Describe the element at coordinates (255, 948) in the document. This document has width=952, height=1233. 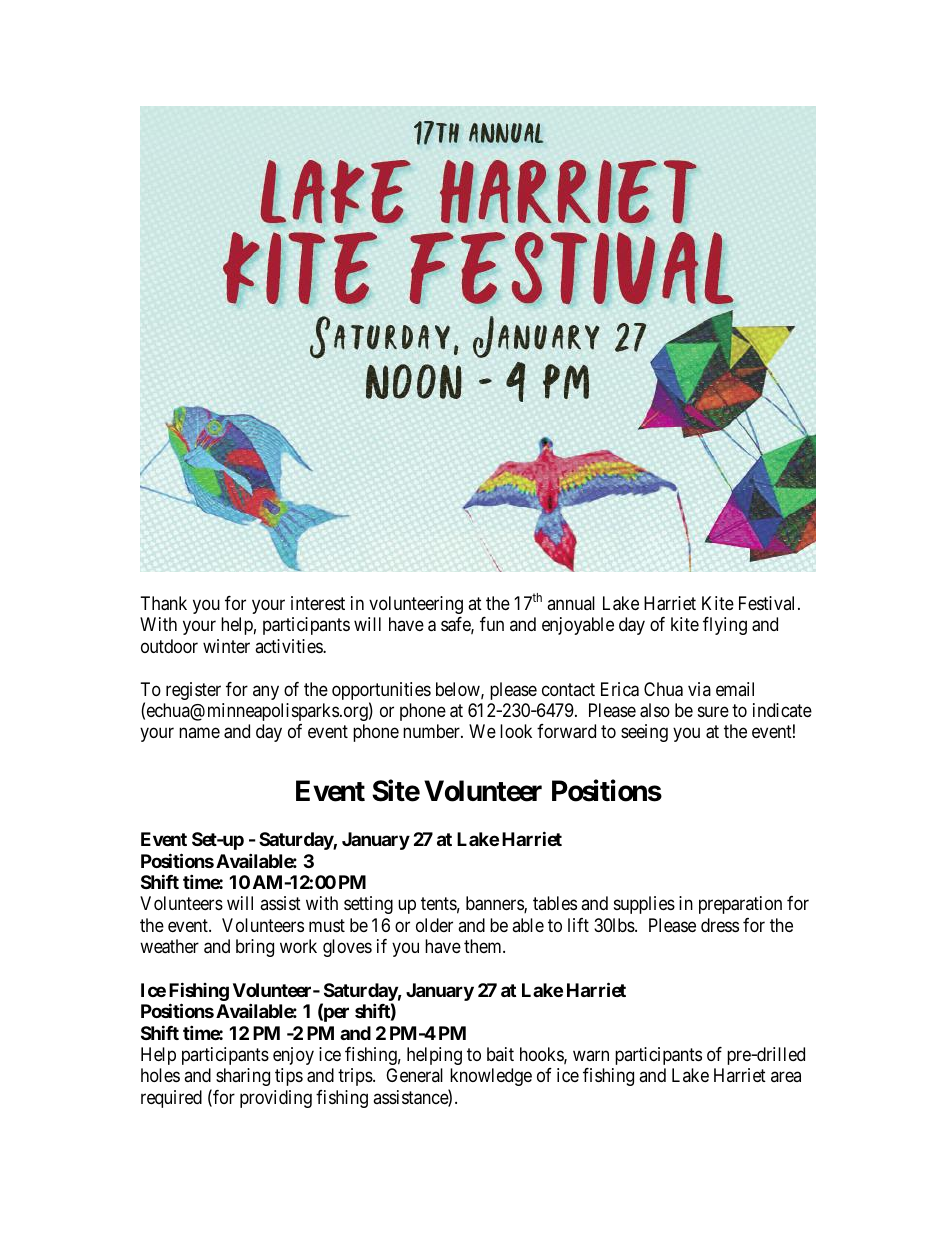
I see `bring` at that location.
